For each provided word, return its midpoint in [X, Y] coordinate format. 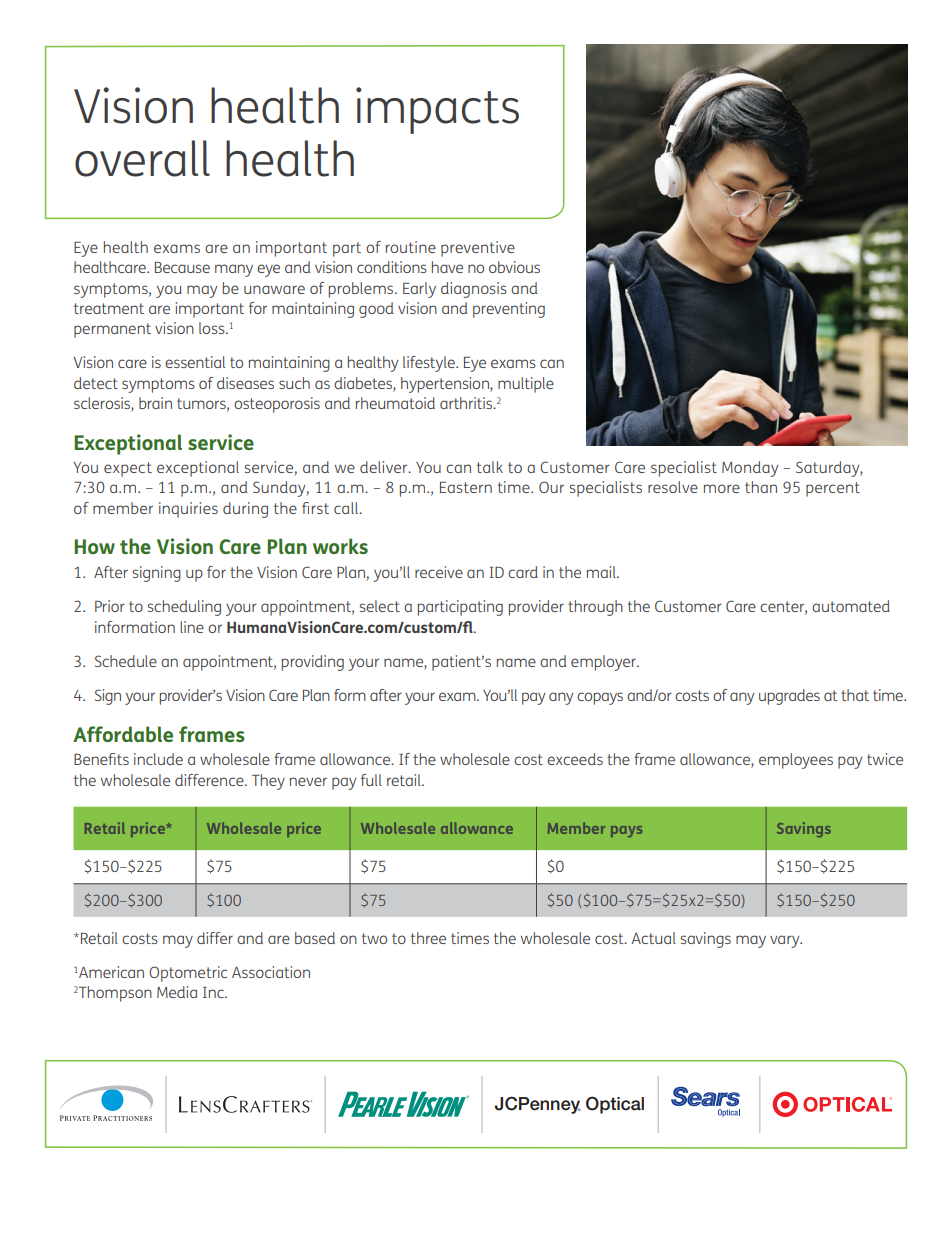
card [523, 572]
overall [142, 158]
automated [851, 606]
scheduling [184, 608]
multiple [526, 385]
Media [177, 992]
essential [195, 362]
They [268, 782]
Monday [750, 469]
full [371, 780]
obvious [514, 267]
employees [796, 761]
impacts [437, 110]
